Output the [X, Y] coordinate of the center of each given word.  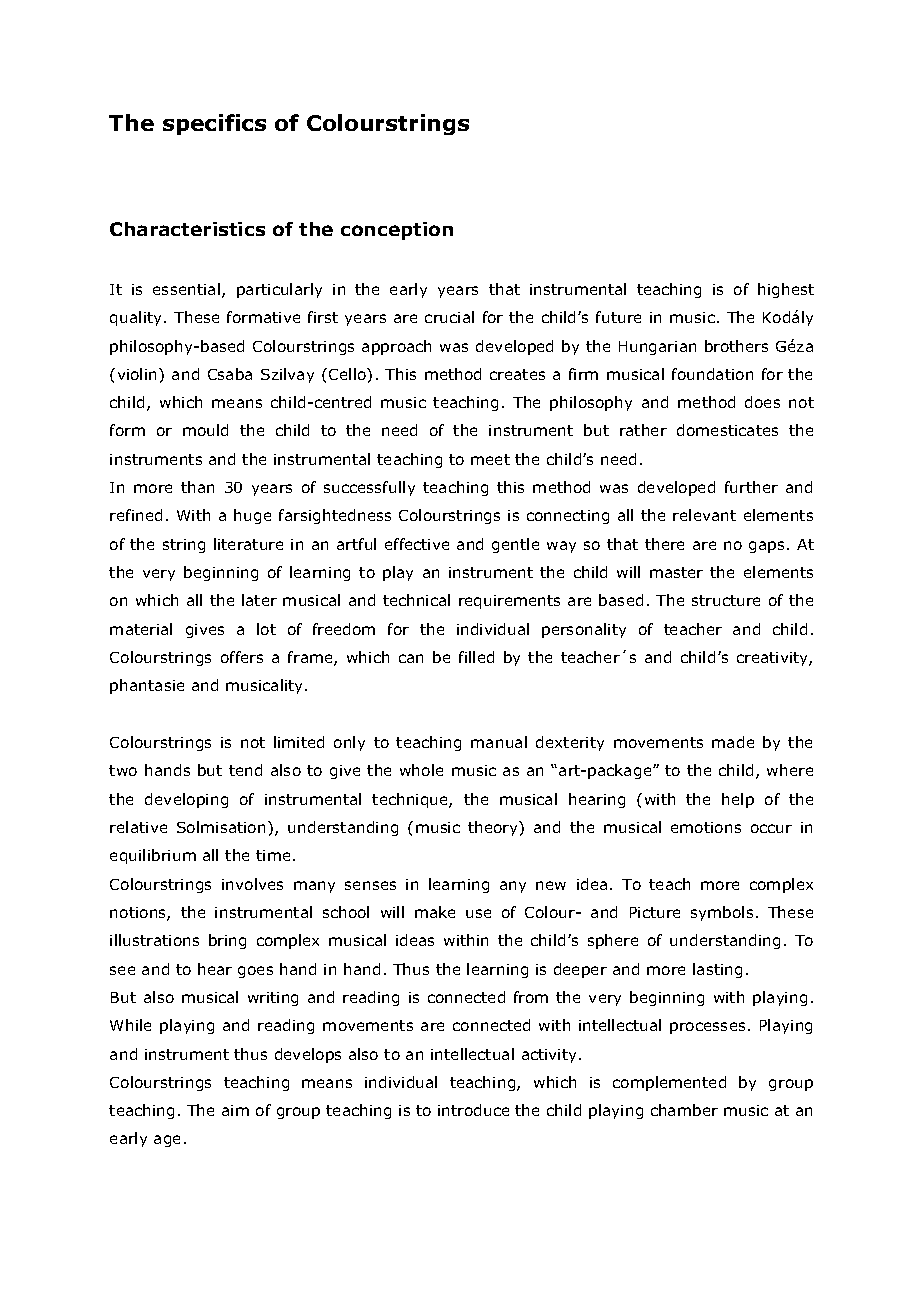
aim [235, 1110]
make [435, 912]
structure [726, 600]
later [259, 600]
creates [517, 374]
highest [786, 290]
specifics [214, 124]
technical [416, 600]
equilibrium [153, 856]
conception [397, 231]
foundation [712, 374]
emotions [706, 827]
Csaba [230, 374]
